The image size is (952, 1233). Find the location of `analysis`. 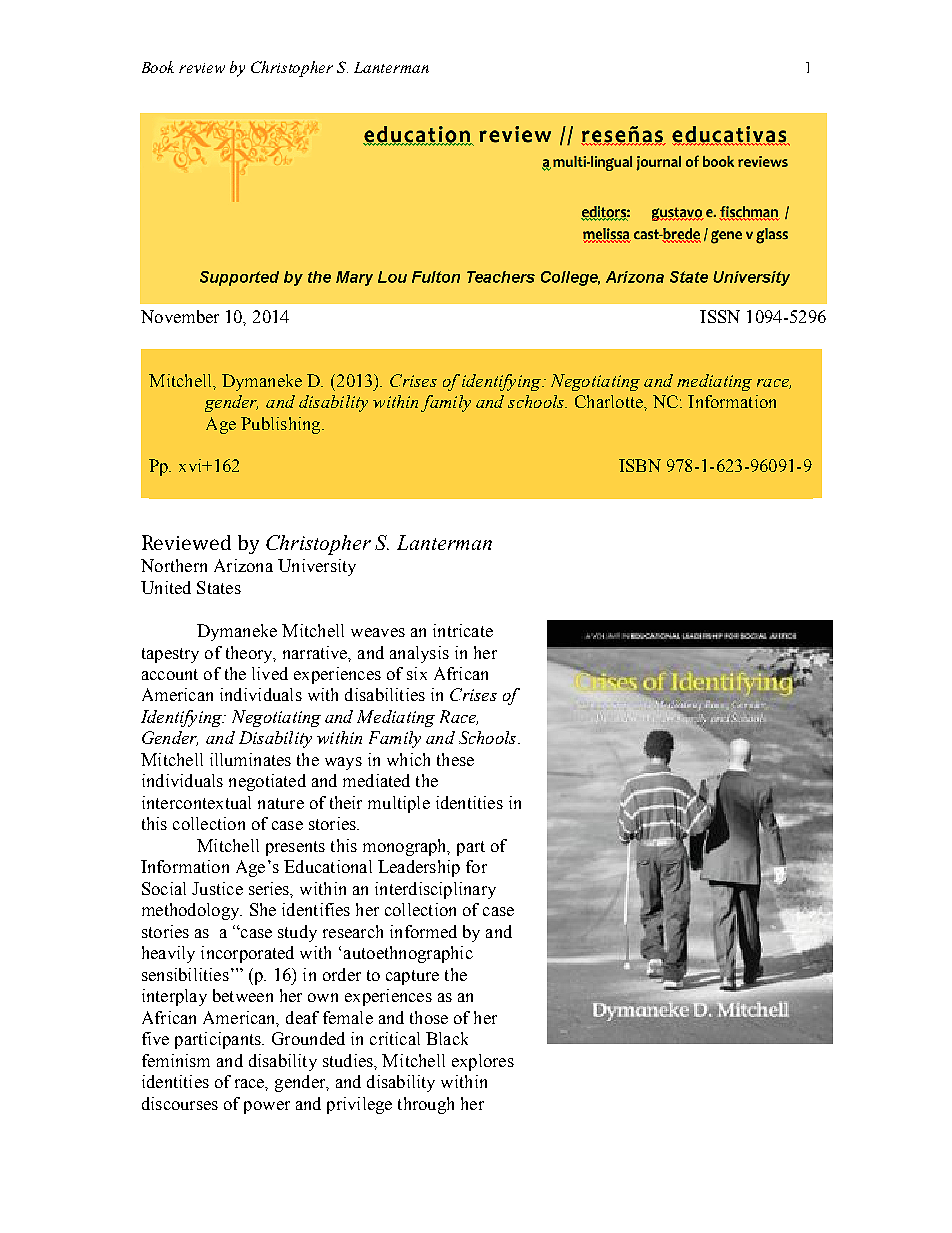

analysis is located at coordinates (419, 654).
